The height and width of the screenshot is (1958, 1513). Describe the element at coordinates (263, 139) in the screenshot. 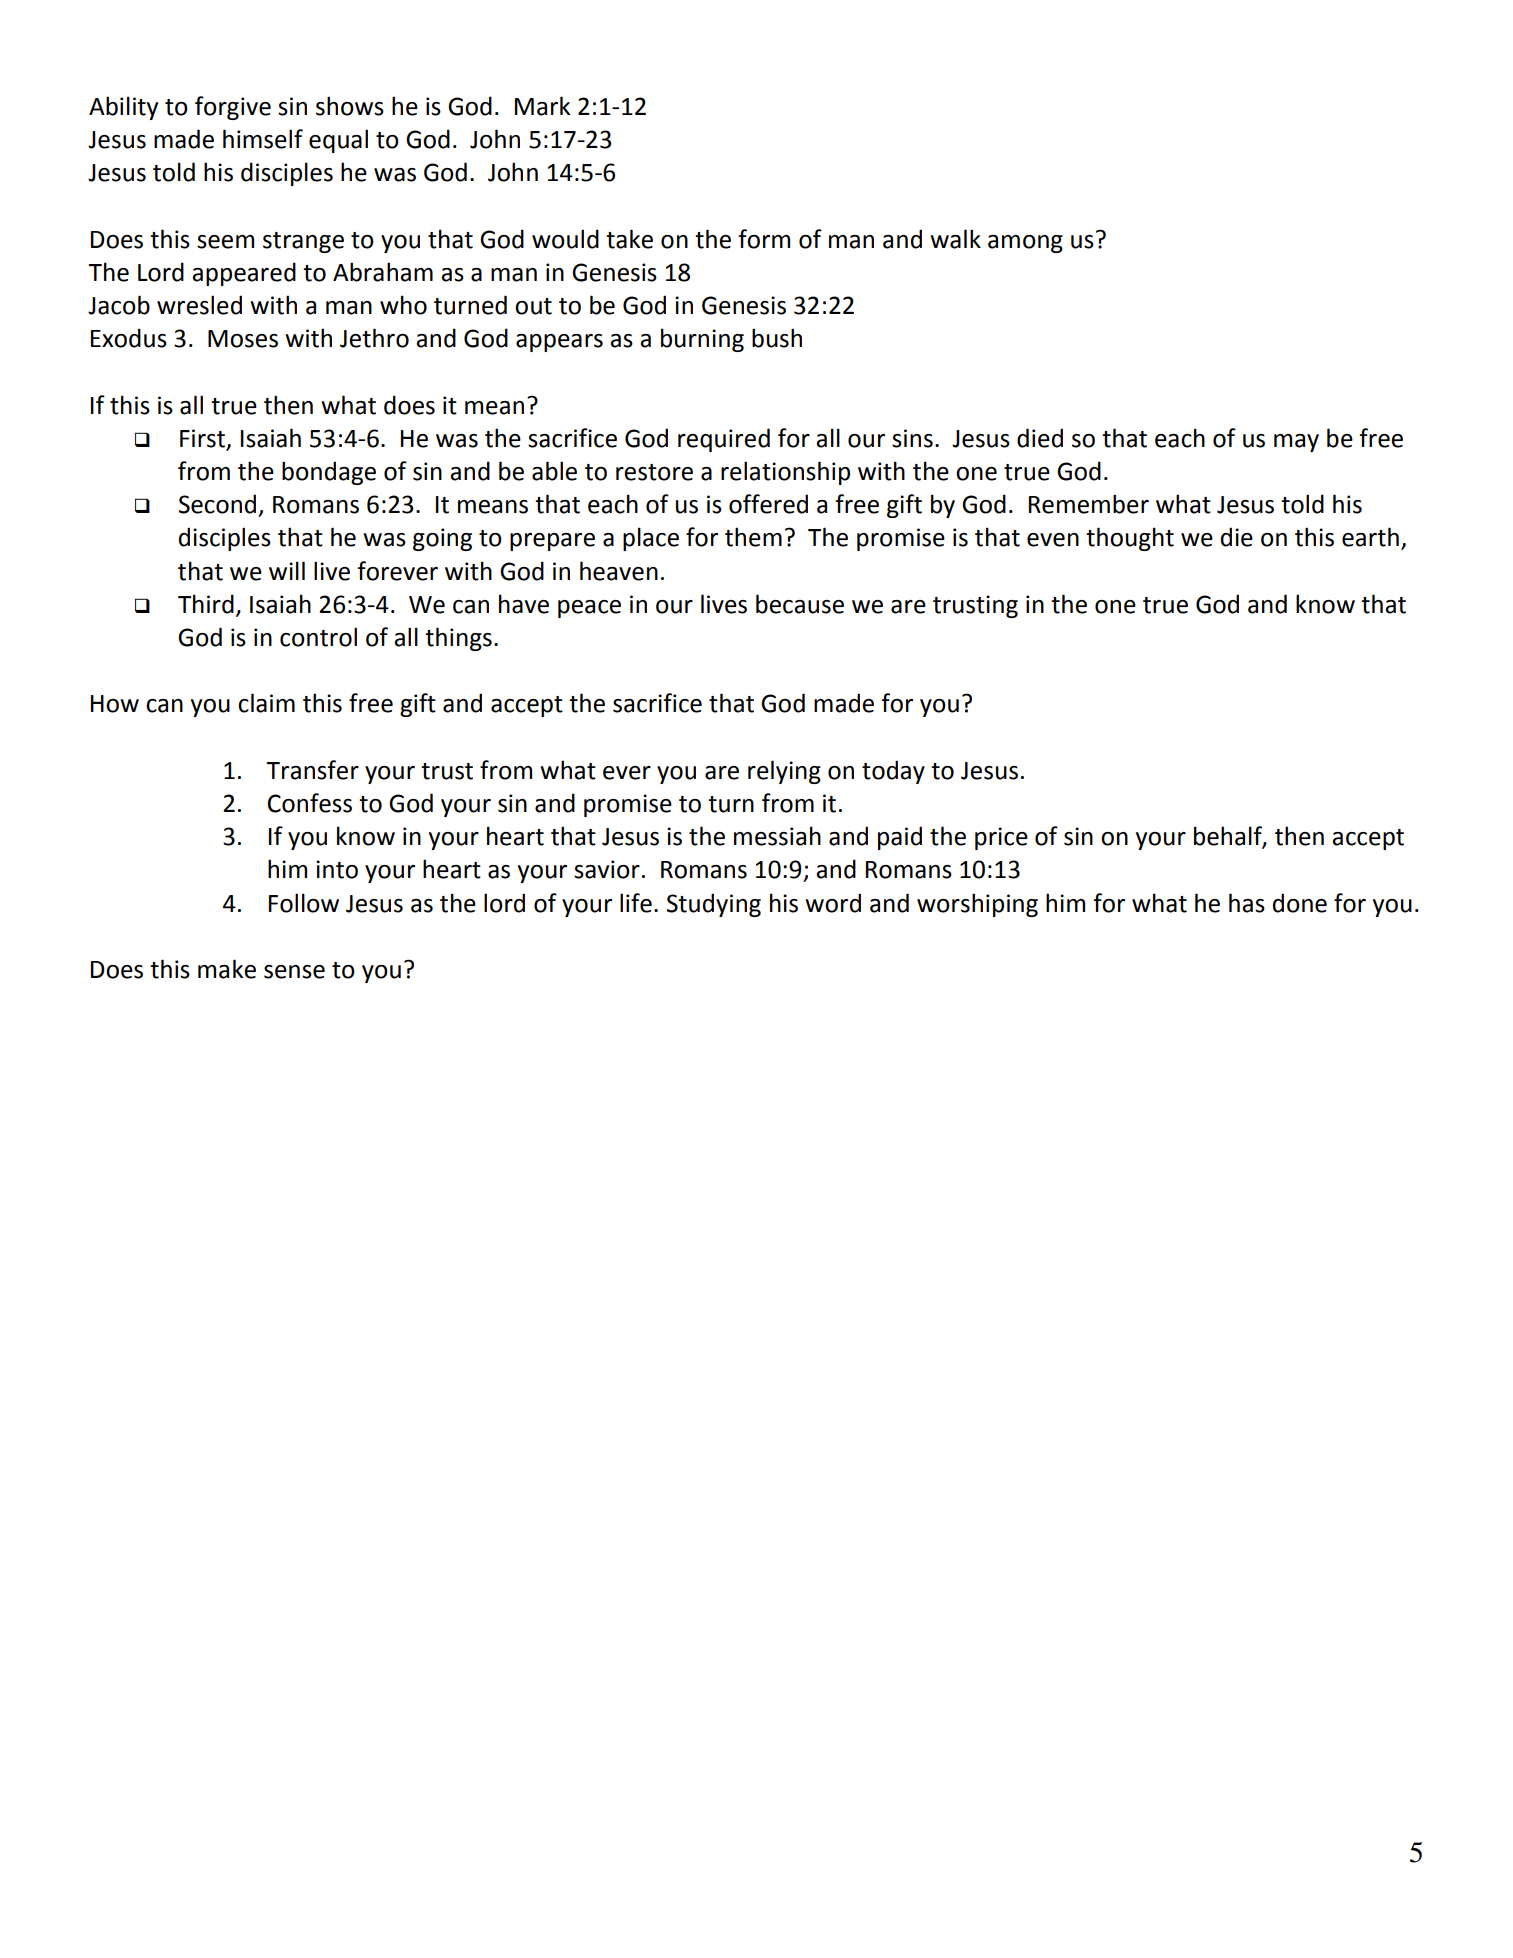

I see `himself` at that location.
